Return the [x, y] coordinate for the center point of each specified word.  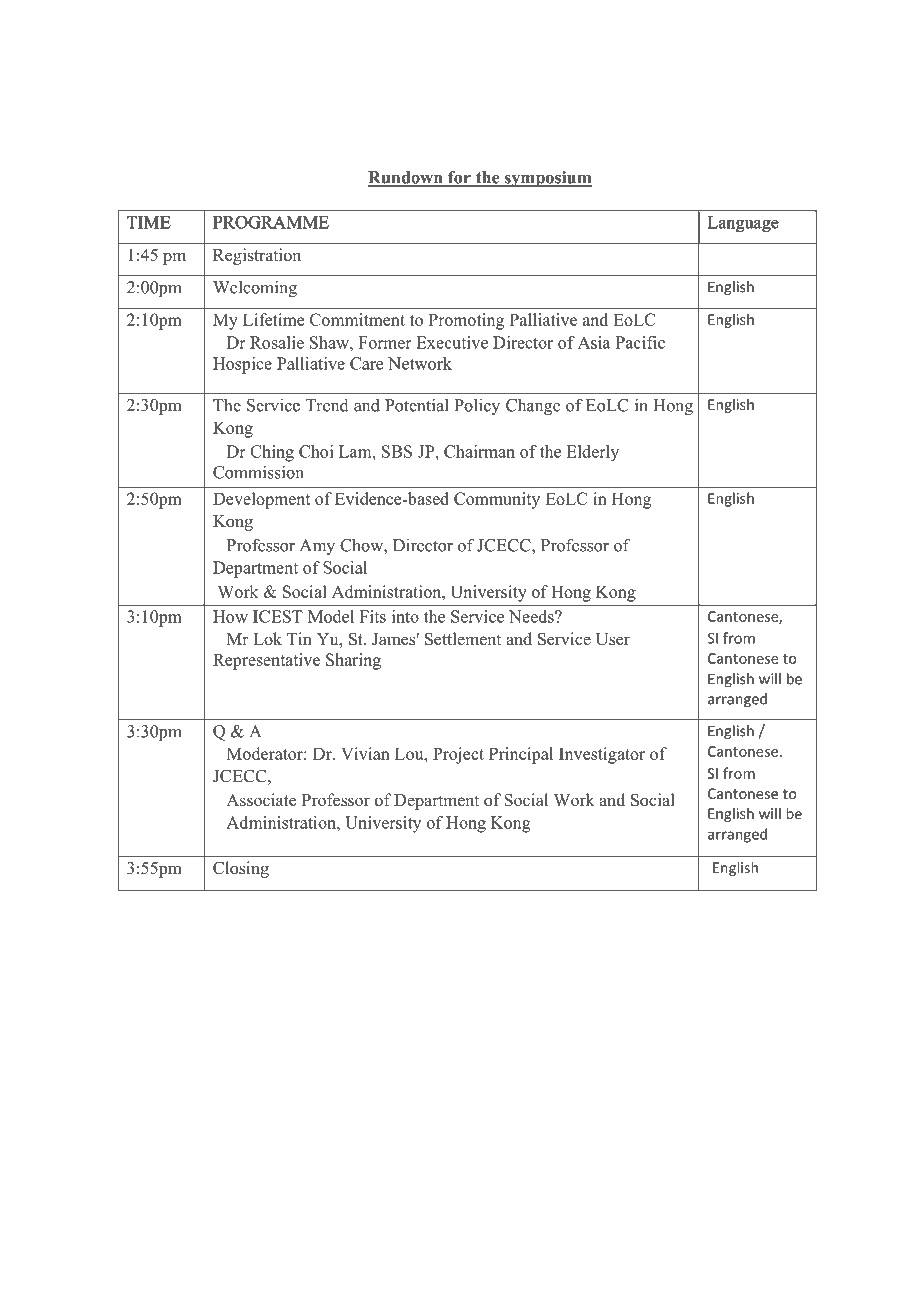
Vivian [365, 753]
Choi [316, 451]
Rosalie [277, 342]
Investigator [602, 755]
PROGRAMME [271, 222]
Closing [241, 869]
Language [743, 224]
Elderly [592, 453]
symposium [547, 179]
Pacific [640, 342]
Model [331, 616]
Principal [521, 755]
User [613, 639]
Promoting [466, 321]
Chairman [479, 451]
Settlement [463, 639]
